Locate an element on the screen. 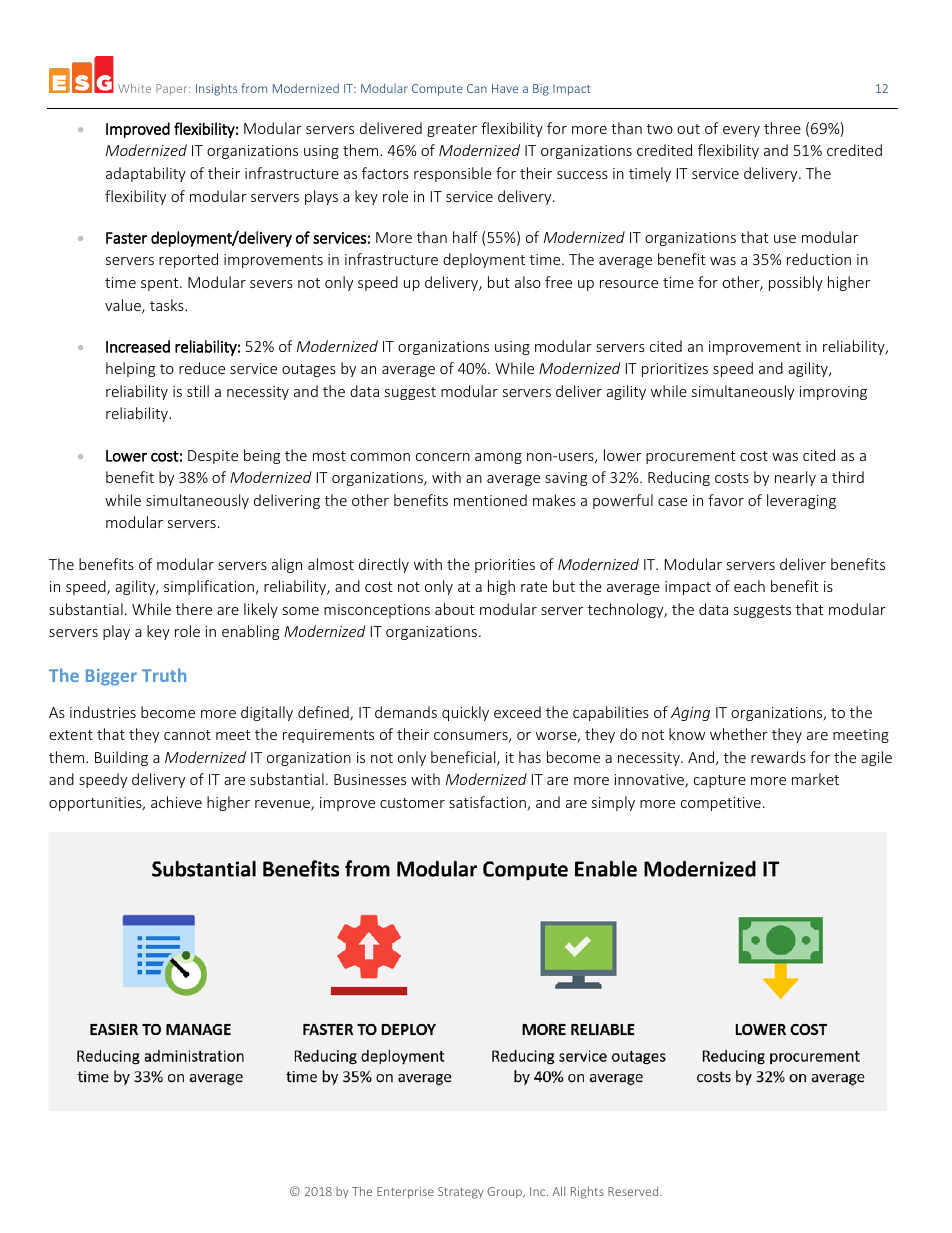 The image size is (952, 1233). achieve is located at coordinates (176, 802).
